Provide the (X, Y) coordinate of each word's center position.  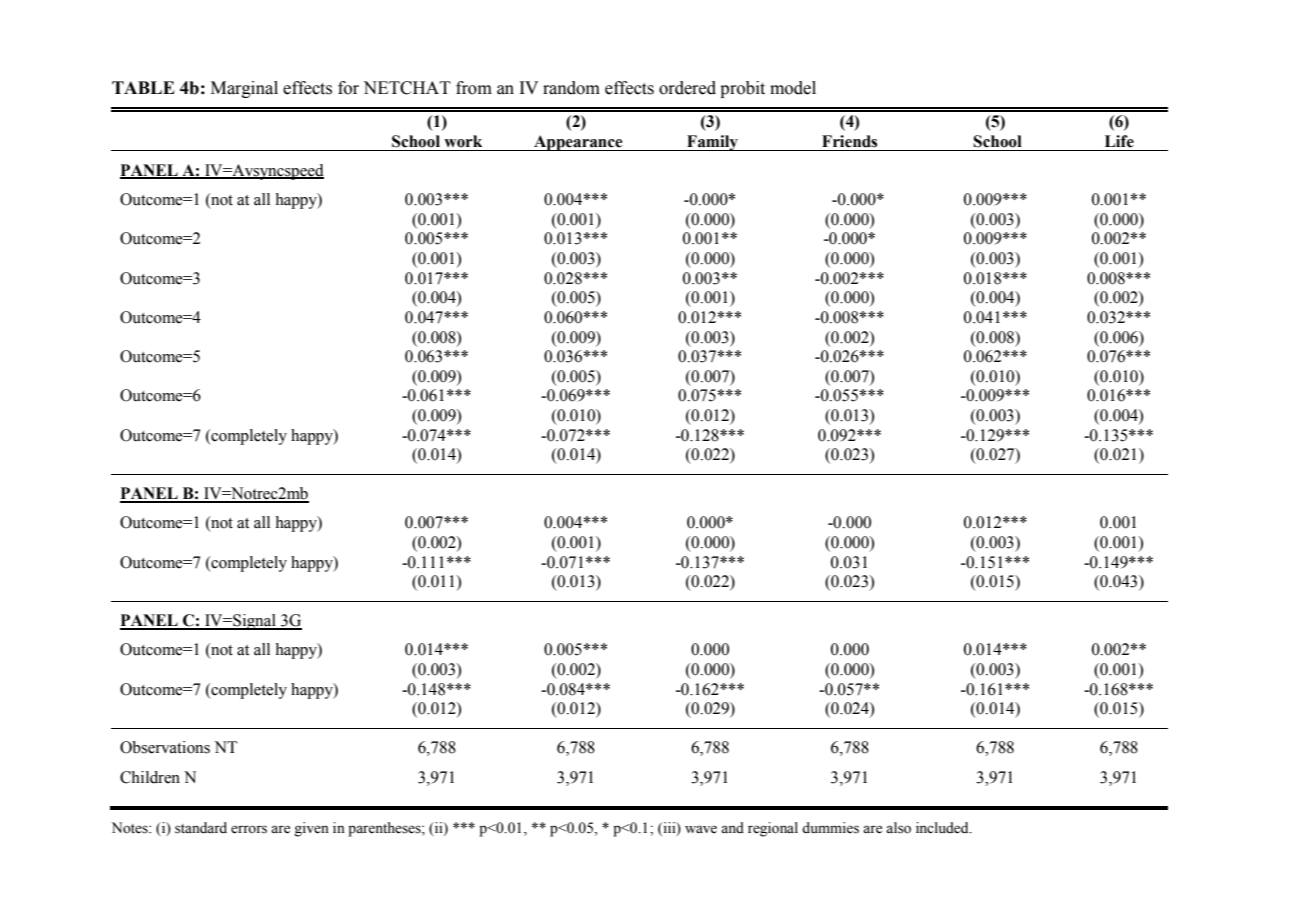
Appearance (578, 143)
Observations (165, 747)
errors (249, 829)
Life (1119, 141)
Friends (849, 141)
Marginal (244, 89)
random (571, 88)
